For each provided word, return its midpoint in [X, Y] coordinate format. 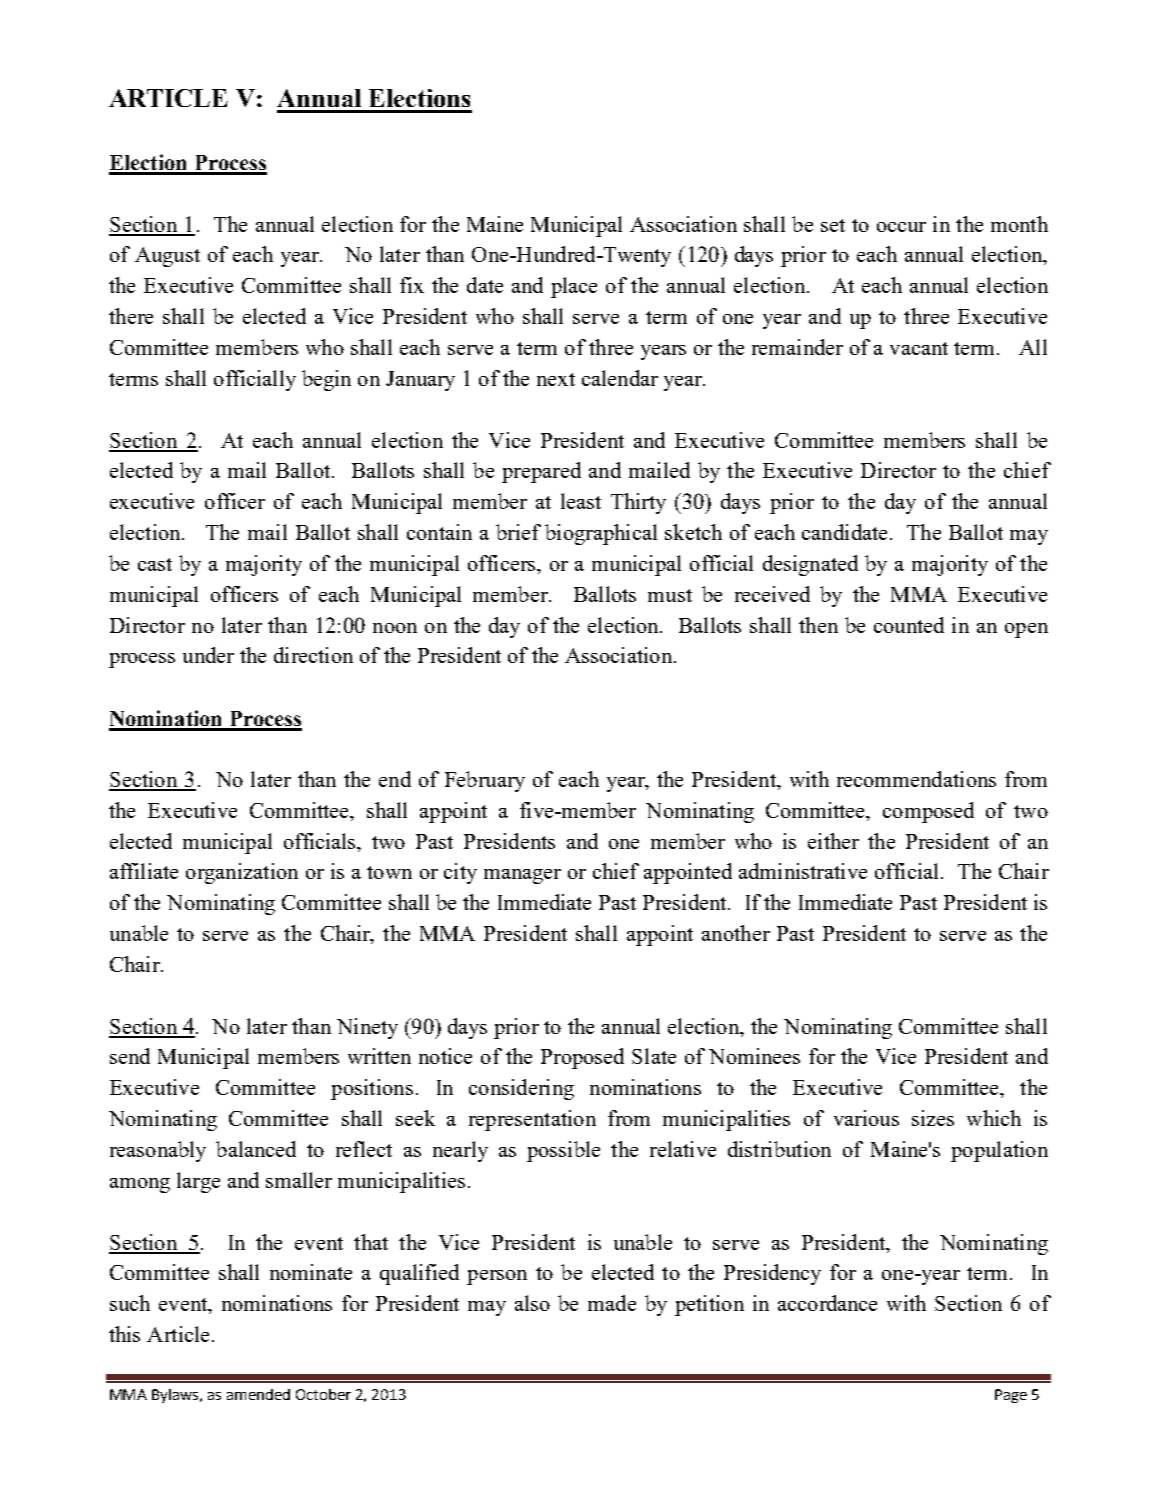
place [574, 287]
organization [242, 873]
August [167, 257]
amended [258, 1394]
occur [901, 227]
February [485, 781]
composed [928, 812]
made [612, 1303]
